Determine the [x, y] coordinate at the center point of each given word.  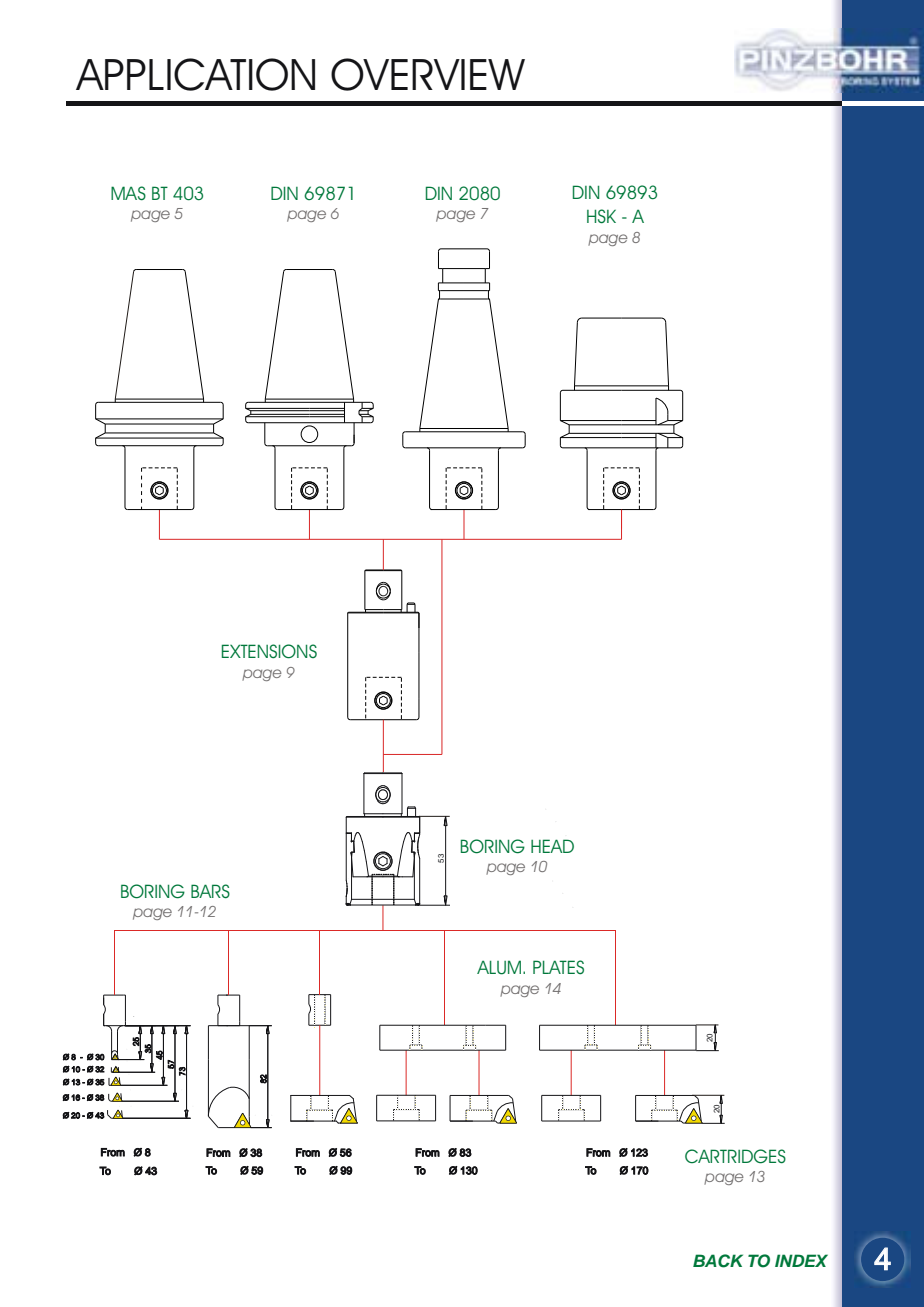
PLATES [558, 967]
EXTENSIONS [269, 651]
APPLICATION [195, 74]
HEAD [552, 846]
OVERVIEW [428, 74]
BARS [210, 891]
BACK [718, 1261]
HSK [601, 216]
